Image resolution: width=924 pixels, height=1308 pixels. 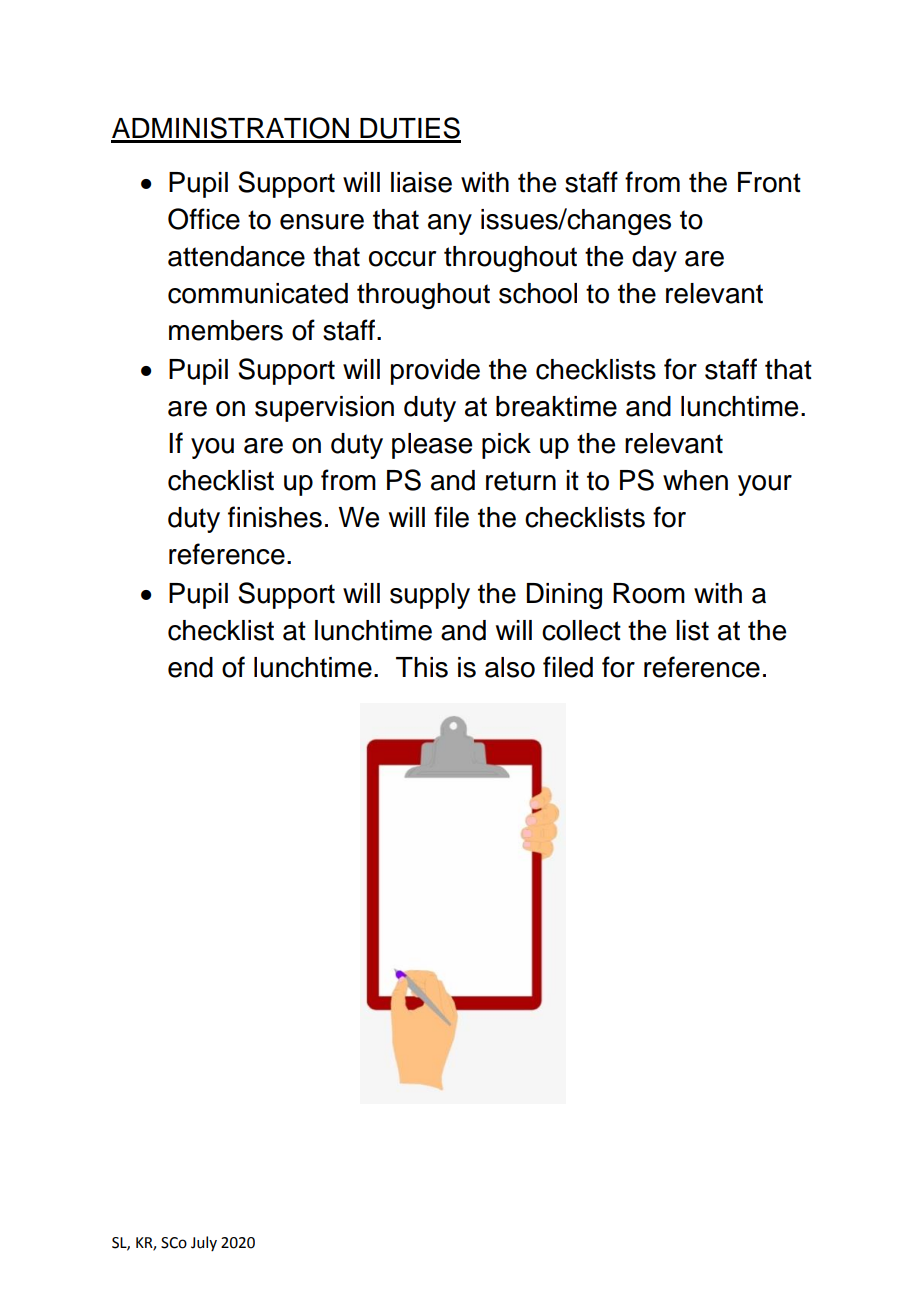 What do you see at coordinates (204, 1243) in the page?
I see `July` at bounding box center [204, 1243].
